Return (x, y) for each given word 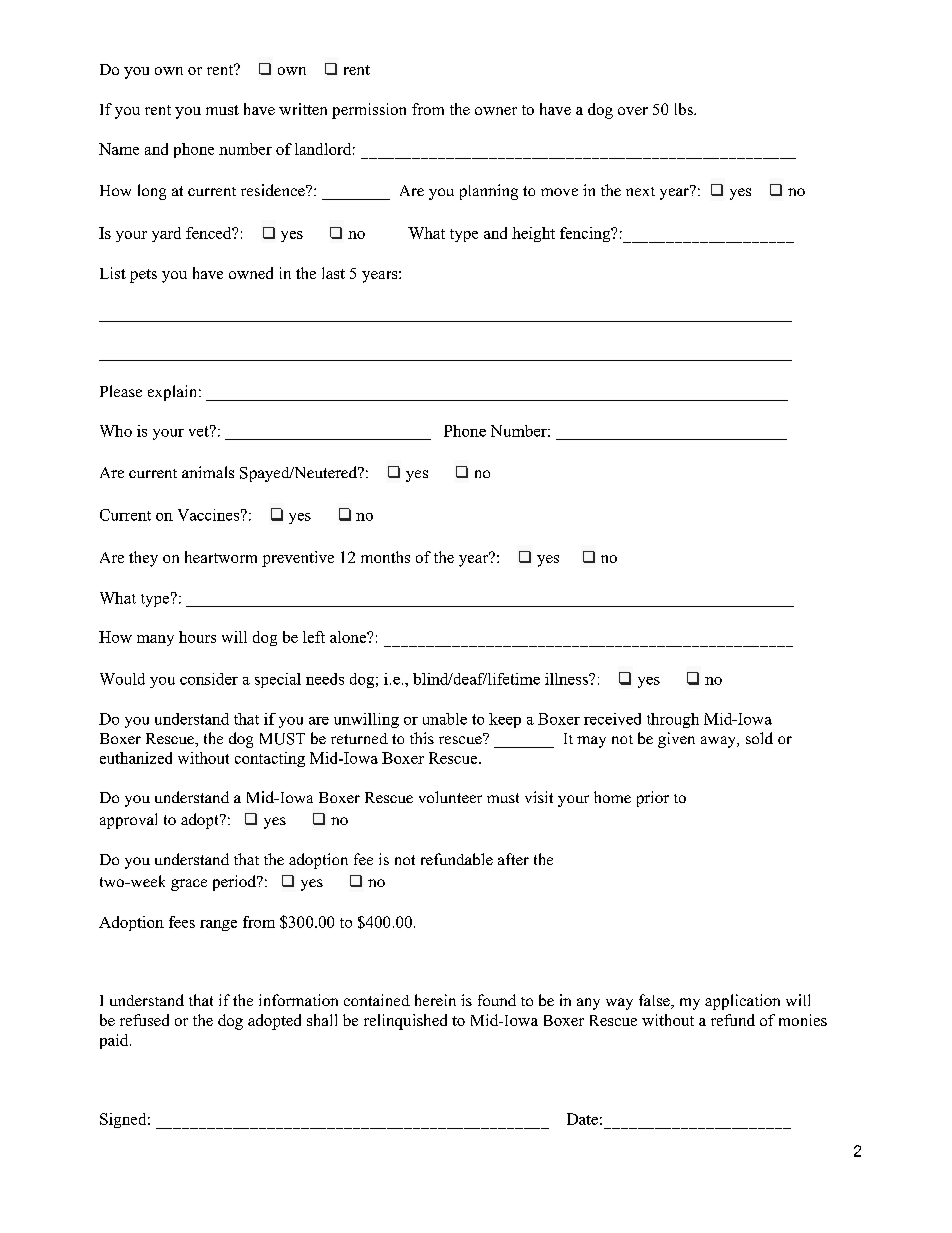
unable (445, 719)
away (719, 742)
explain (174, 393)
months (385, 557)
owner (496, 111)
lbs (685, 109)
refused (144, 1020)
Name (119, 149)
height (533, 234)
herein (435, 1000)
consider (209, 679)
